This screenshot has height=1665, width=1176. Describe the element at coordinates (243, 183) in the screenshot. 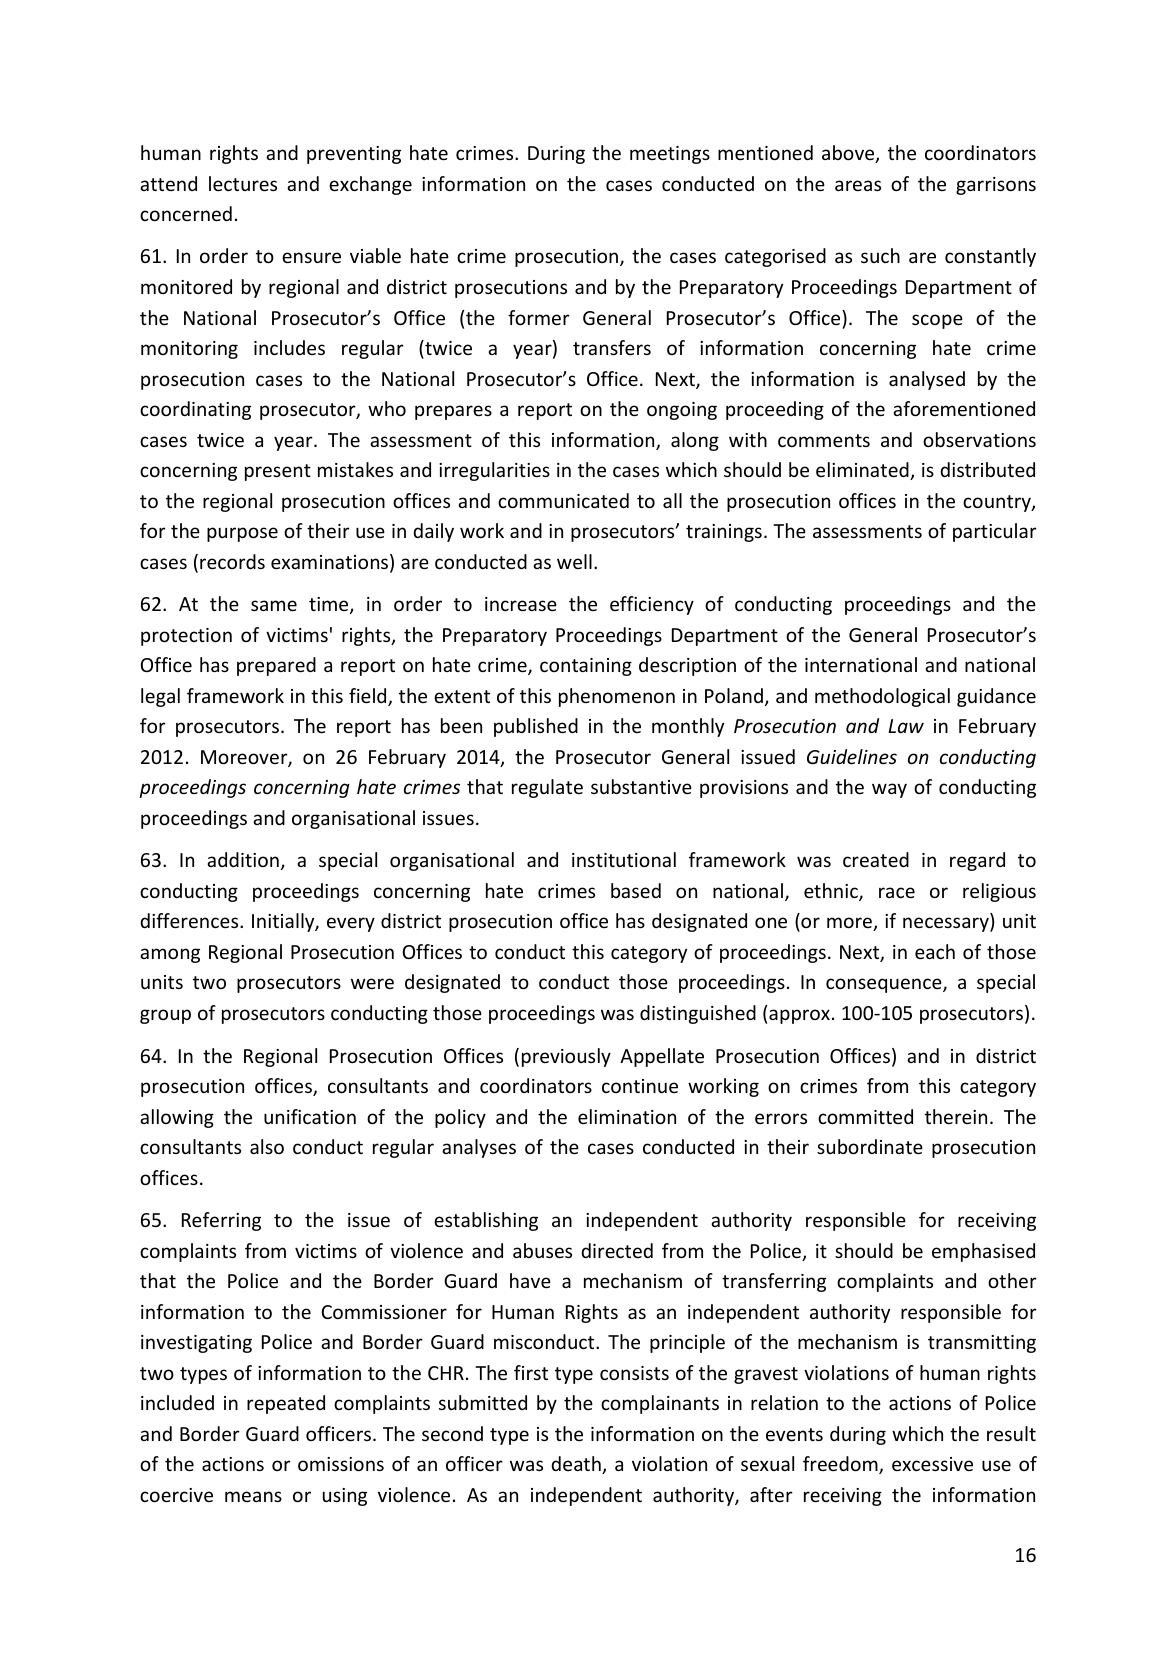

I see `lectures` at that location.
